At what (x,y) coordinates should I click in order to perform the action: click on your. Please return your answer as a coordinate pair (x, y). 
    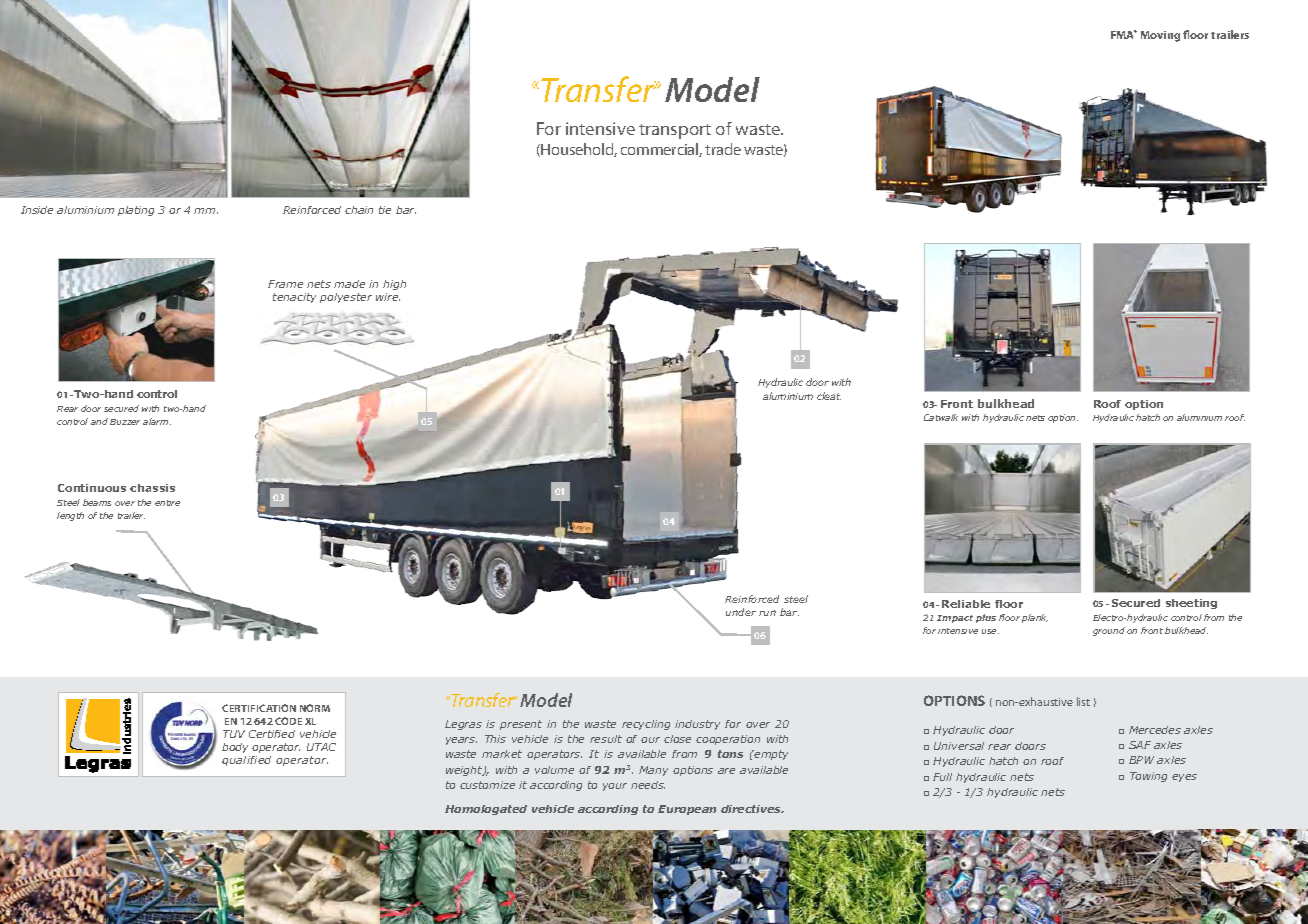
    Looking at the image, I should click on (615, 787).
